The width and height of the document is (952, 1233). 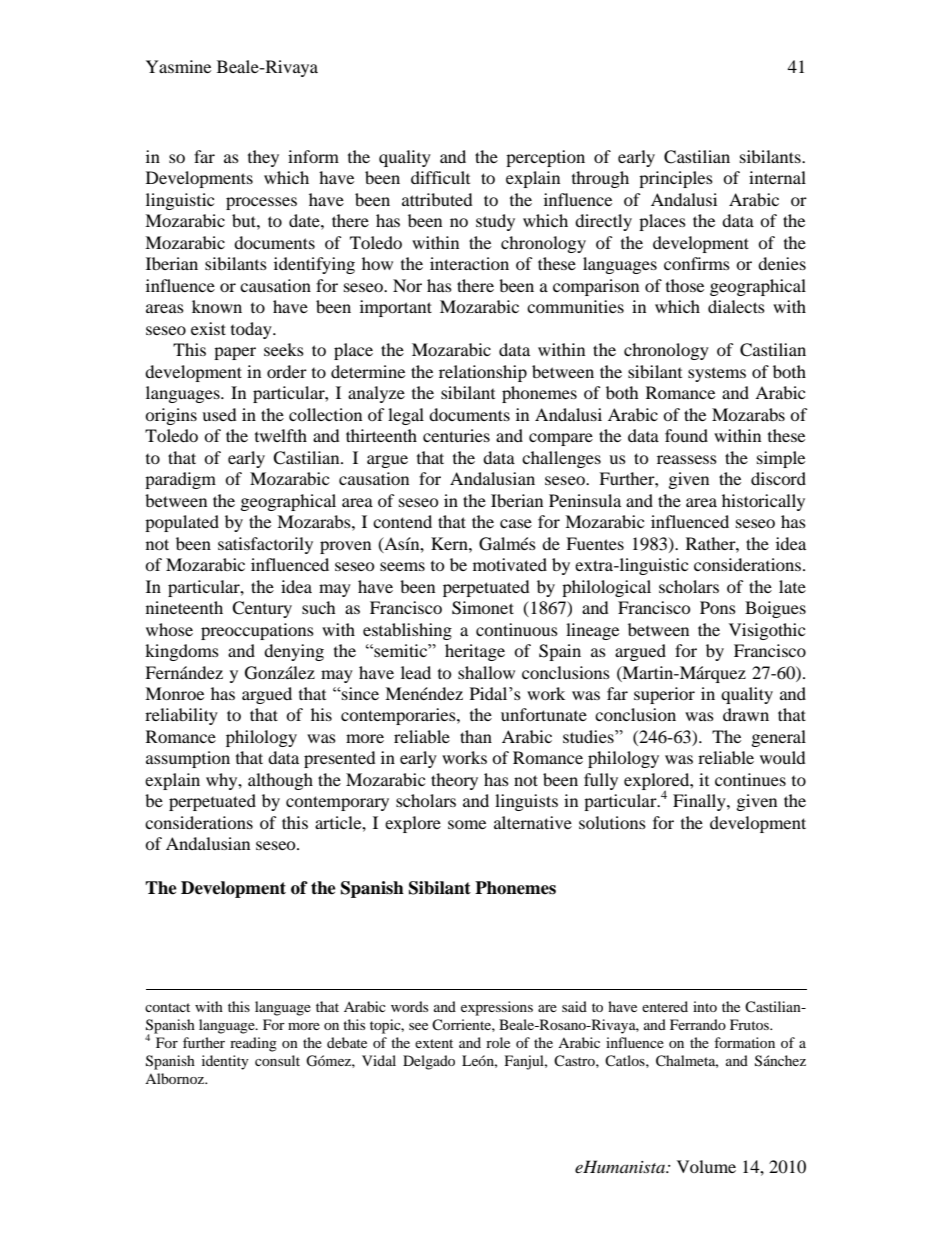 What do you see at coordinates (676, 179) in the document?
I see `principles` at bounding box center [676, 179].
